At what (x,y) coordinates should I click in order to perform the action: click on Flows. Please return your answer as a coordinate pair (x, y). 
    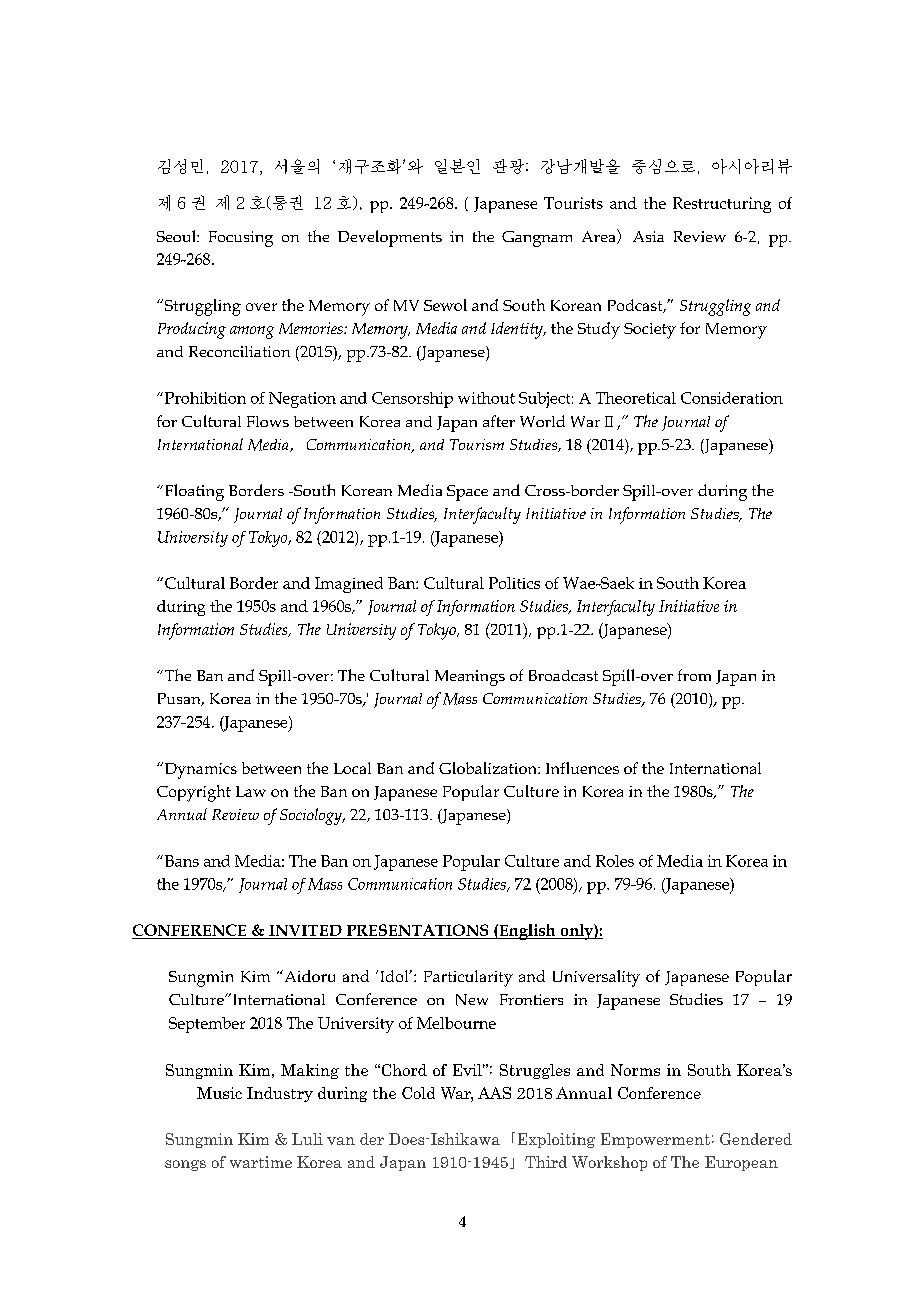
    Looking at the image, I should click on (268, 421).
